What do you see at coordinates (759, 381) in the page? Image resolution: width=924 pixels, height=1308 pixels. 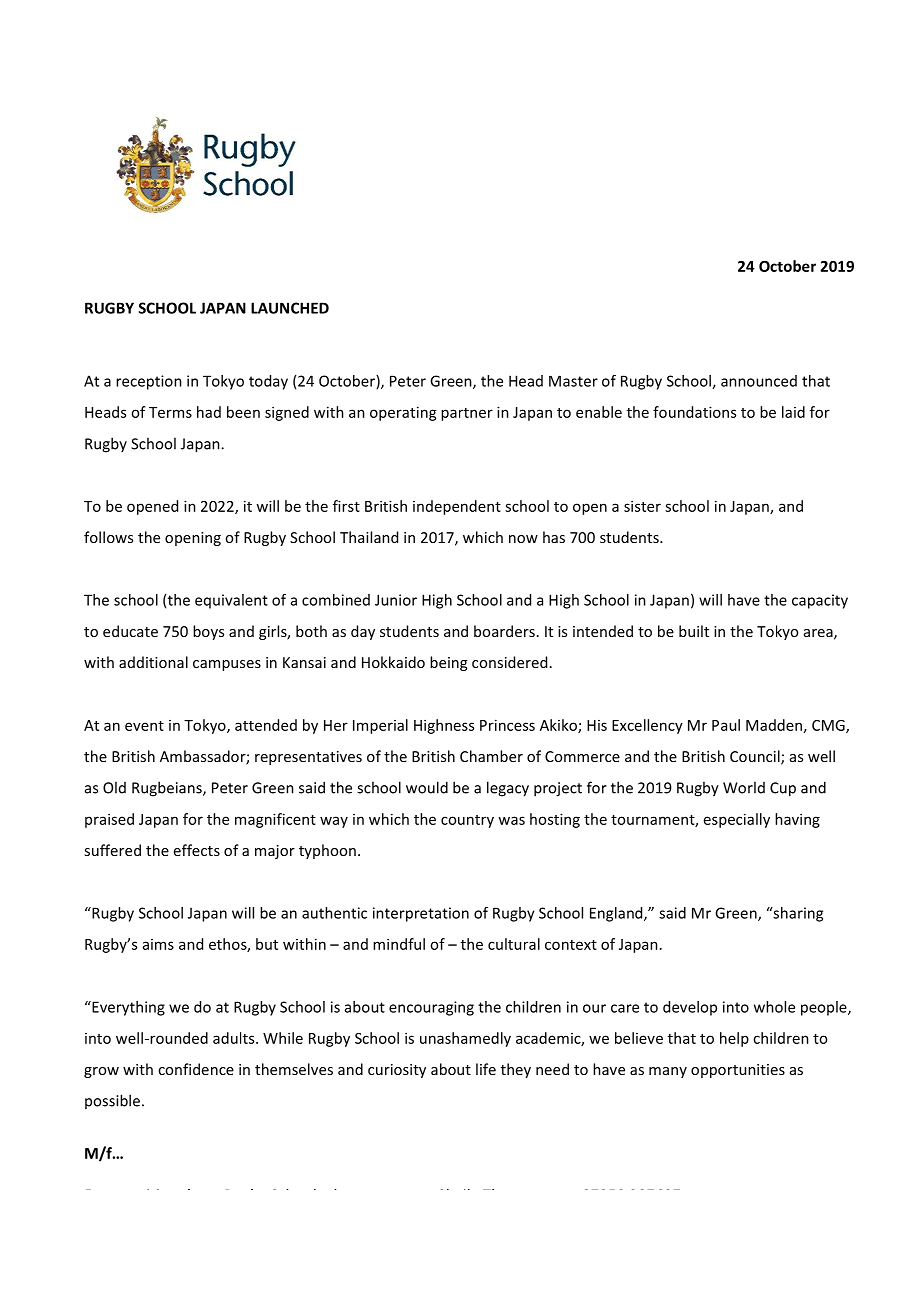 I see `announced` at bounding box center [759, 381].
